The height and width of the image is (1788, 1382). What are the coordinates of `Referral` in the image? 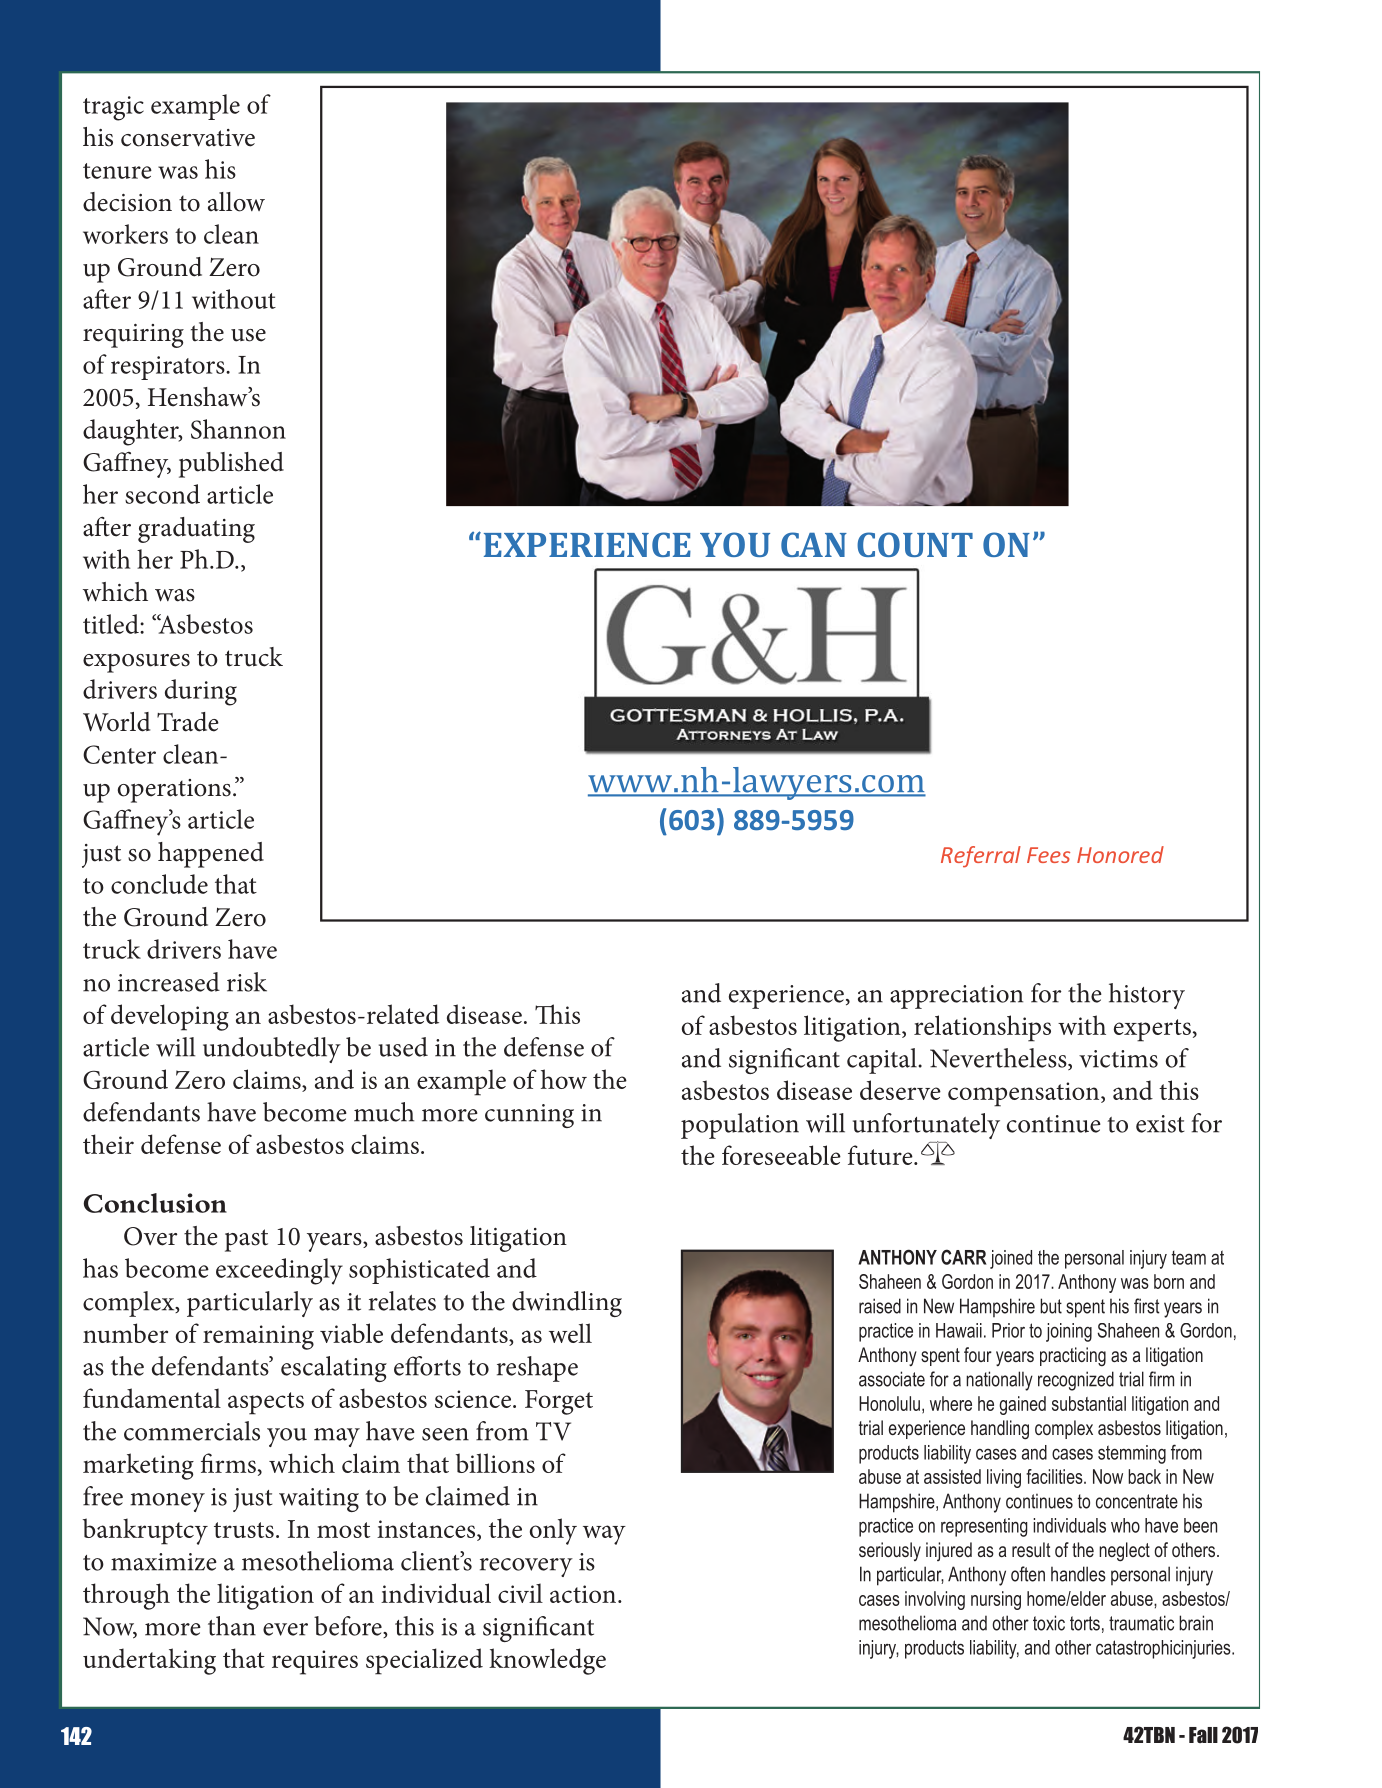 It's located at (981, 857).
